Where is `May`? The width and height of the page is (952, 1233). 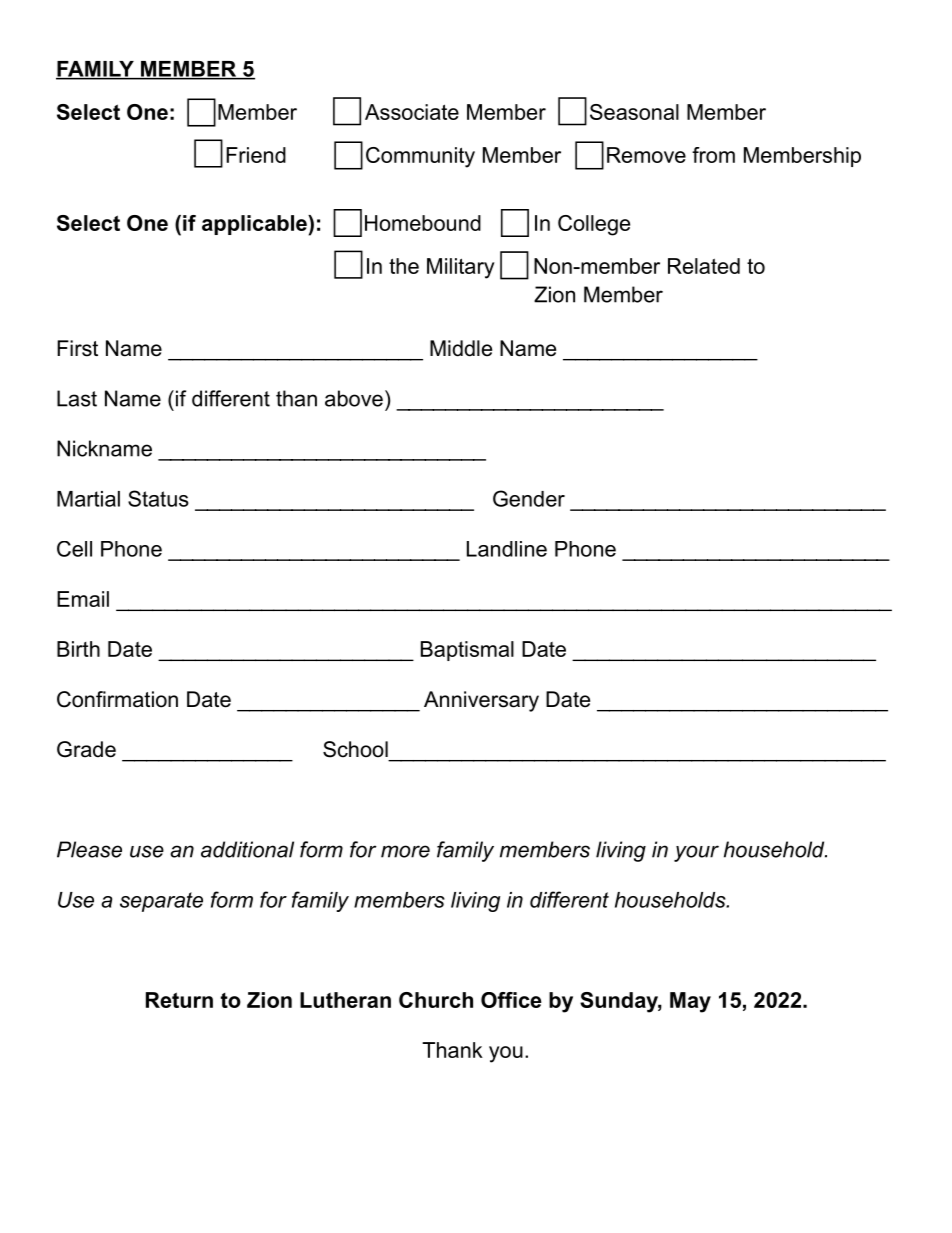
May is located at coordinates (690, 1002).
